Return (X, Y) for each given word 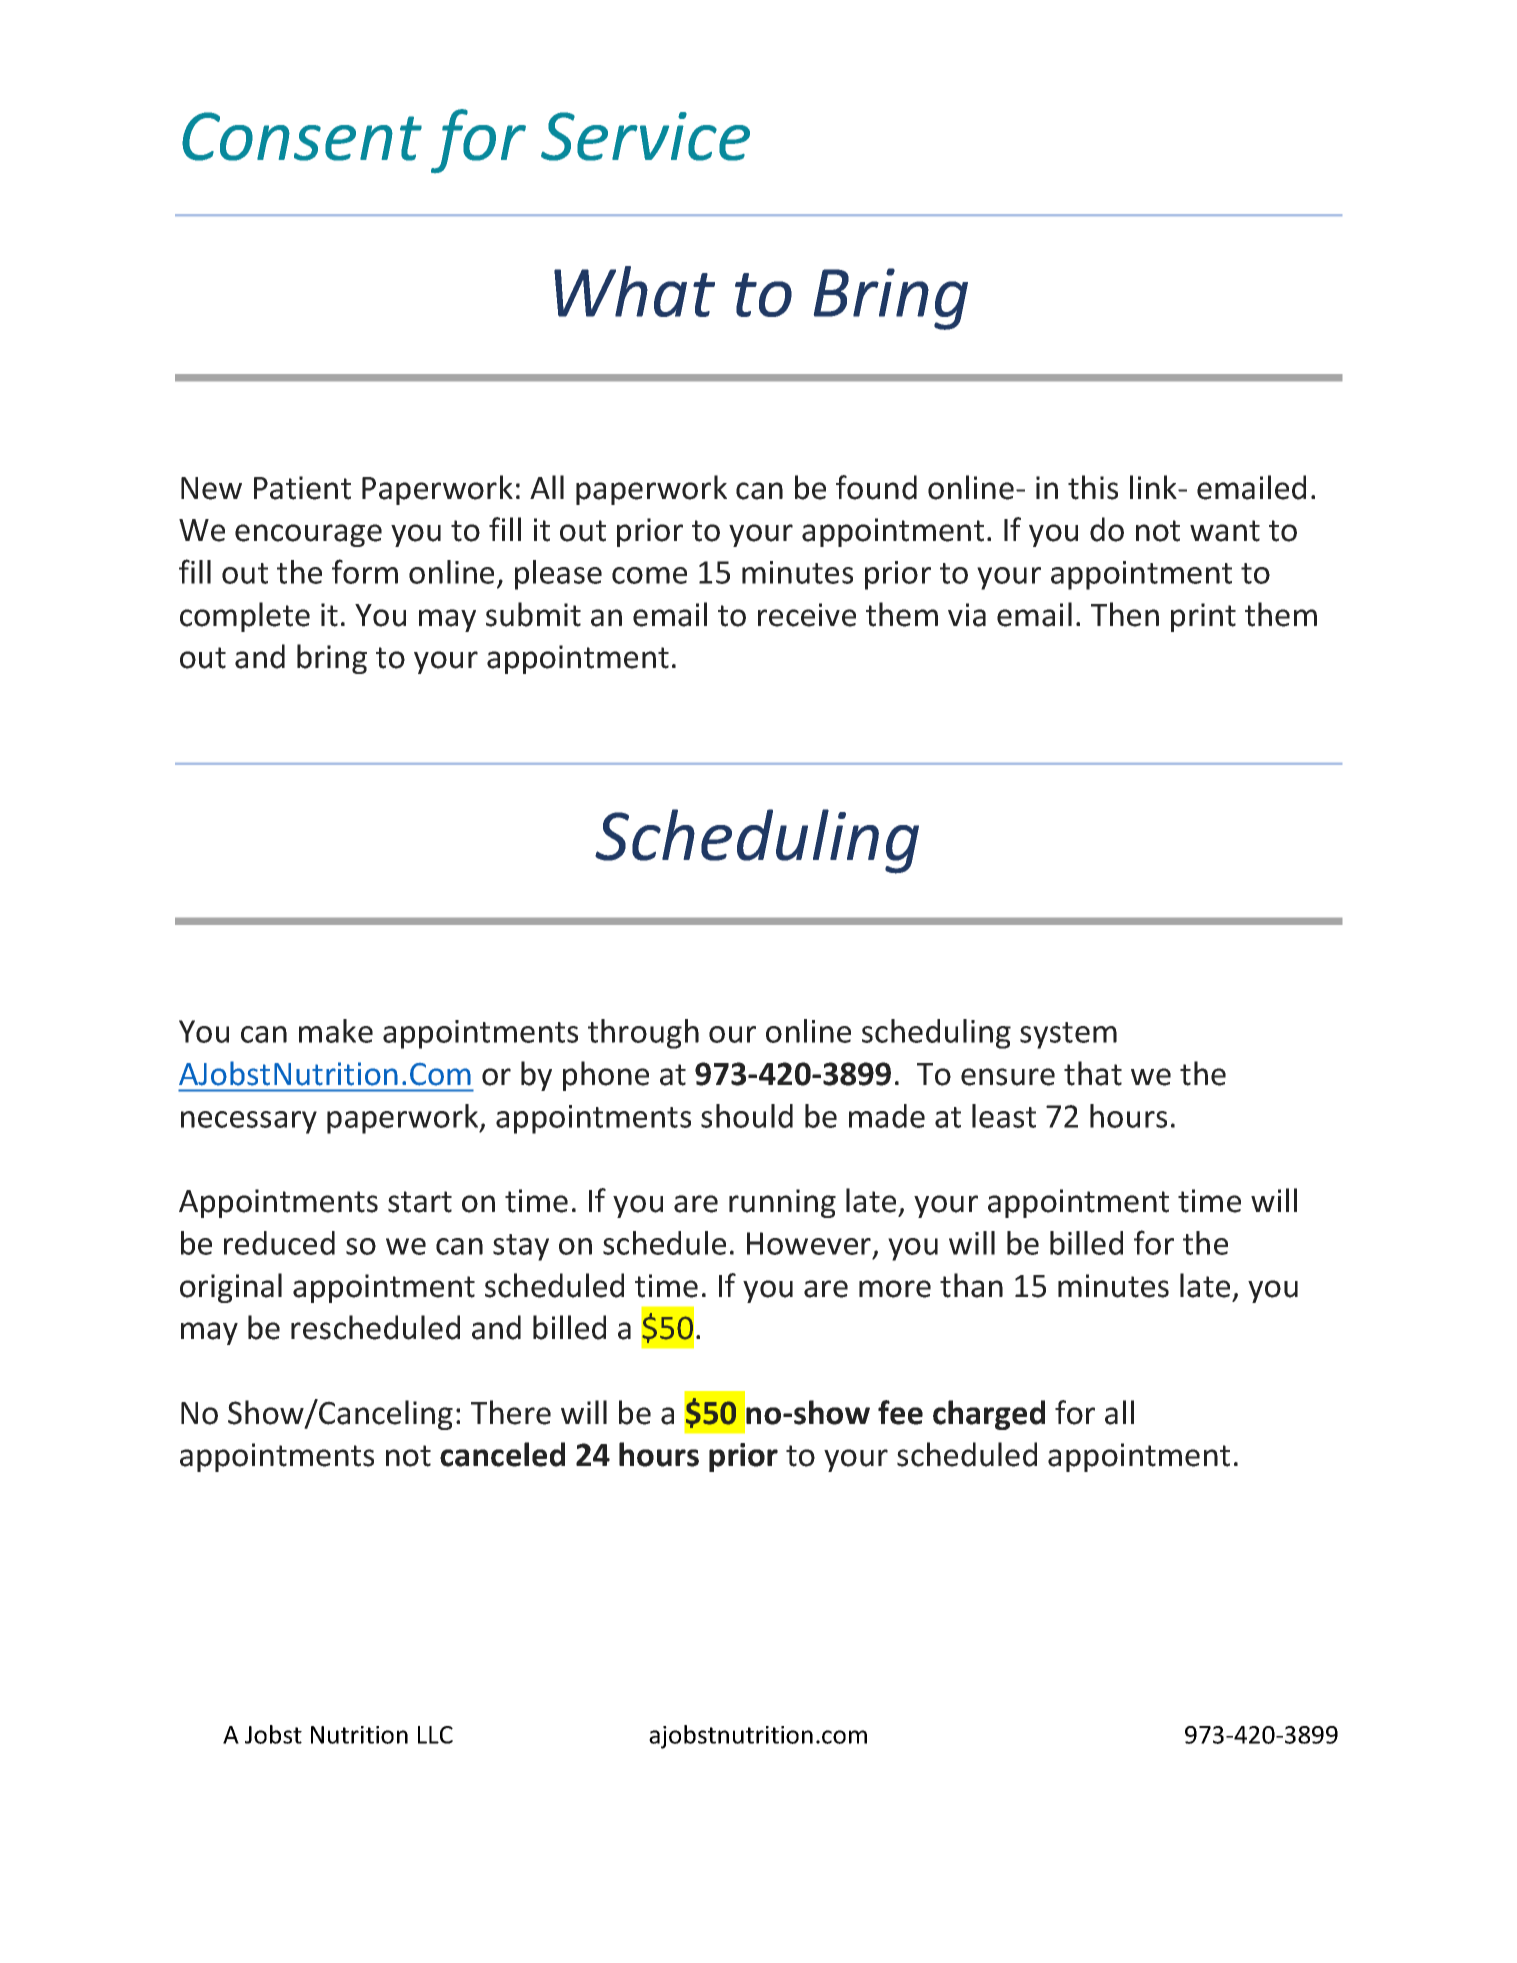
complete (245, 617)
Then (1125, 614)
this (1093, 487)
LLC (435, 1735)
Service (645, 136)
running (782, 1203)
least (1004, 1116)
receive (807, 615)
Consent (302, 136)
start (420, 1202)
